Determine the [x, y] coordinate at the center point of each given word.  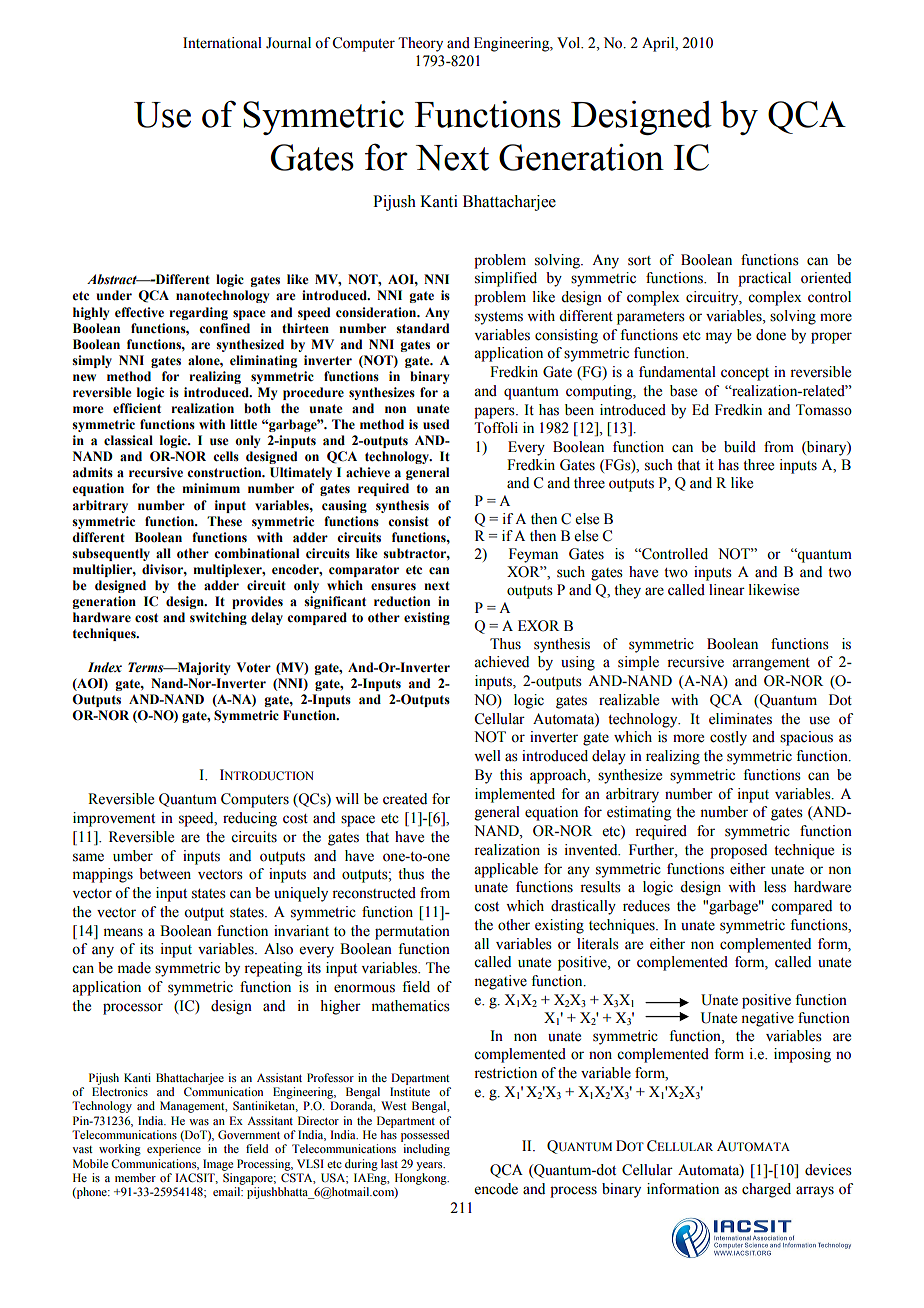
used [436, 424]
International [222, 43]
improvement [114, 819]
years [430, 1166]
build [740, 447]
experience [174, 1150]
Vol [570, 43]
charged [766, 1190]
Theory [420, 44]
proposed [738, 851]
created [405, 799]
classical [128, 440]
